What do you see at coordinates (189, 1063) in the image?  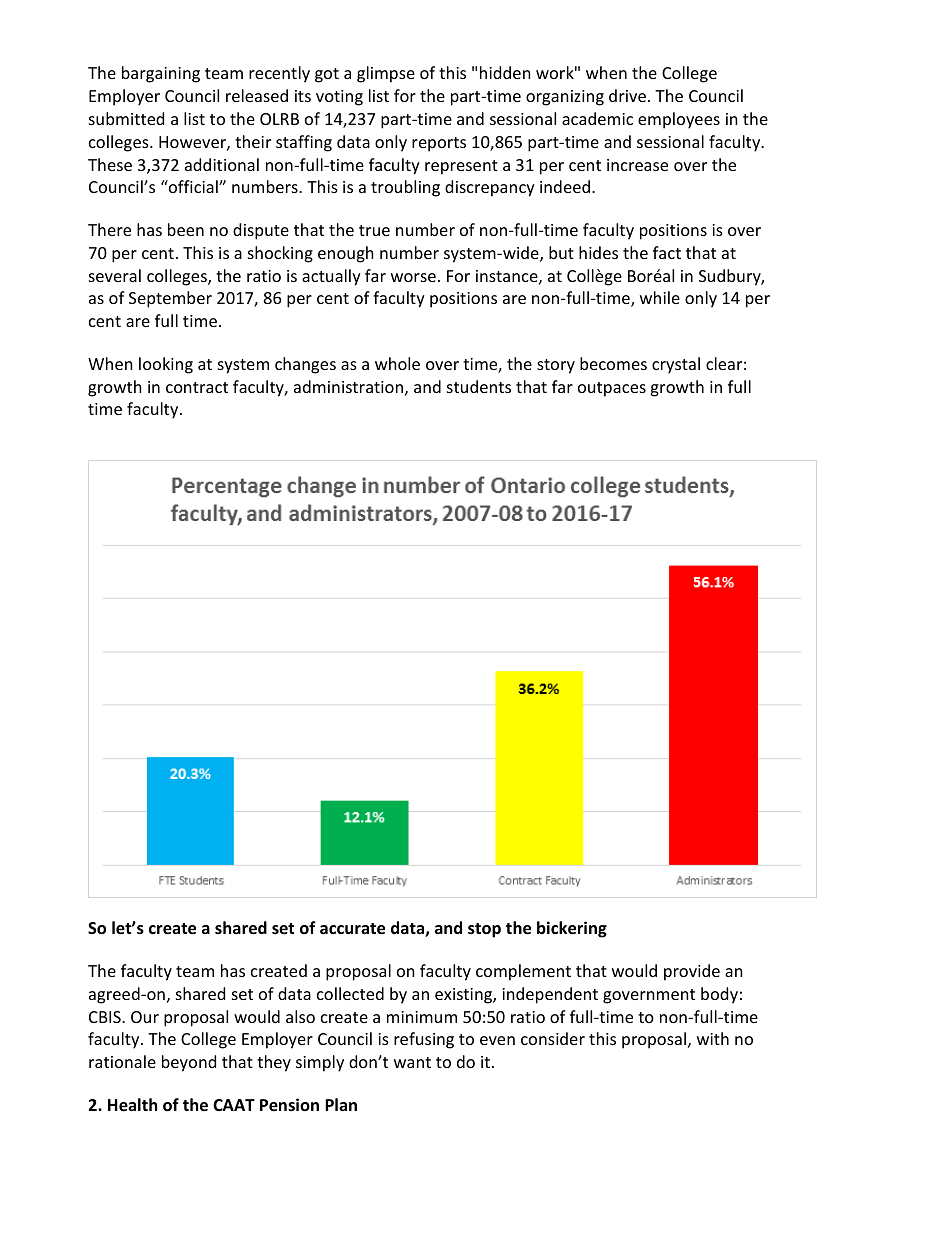 I see `beyond` at bounding box center [189, 1063].
